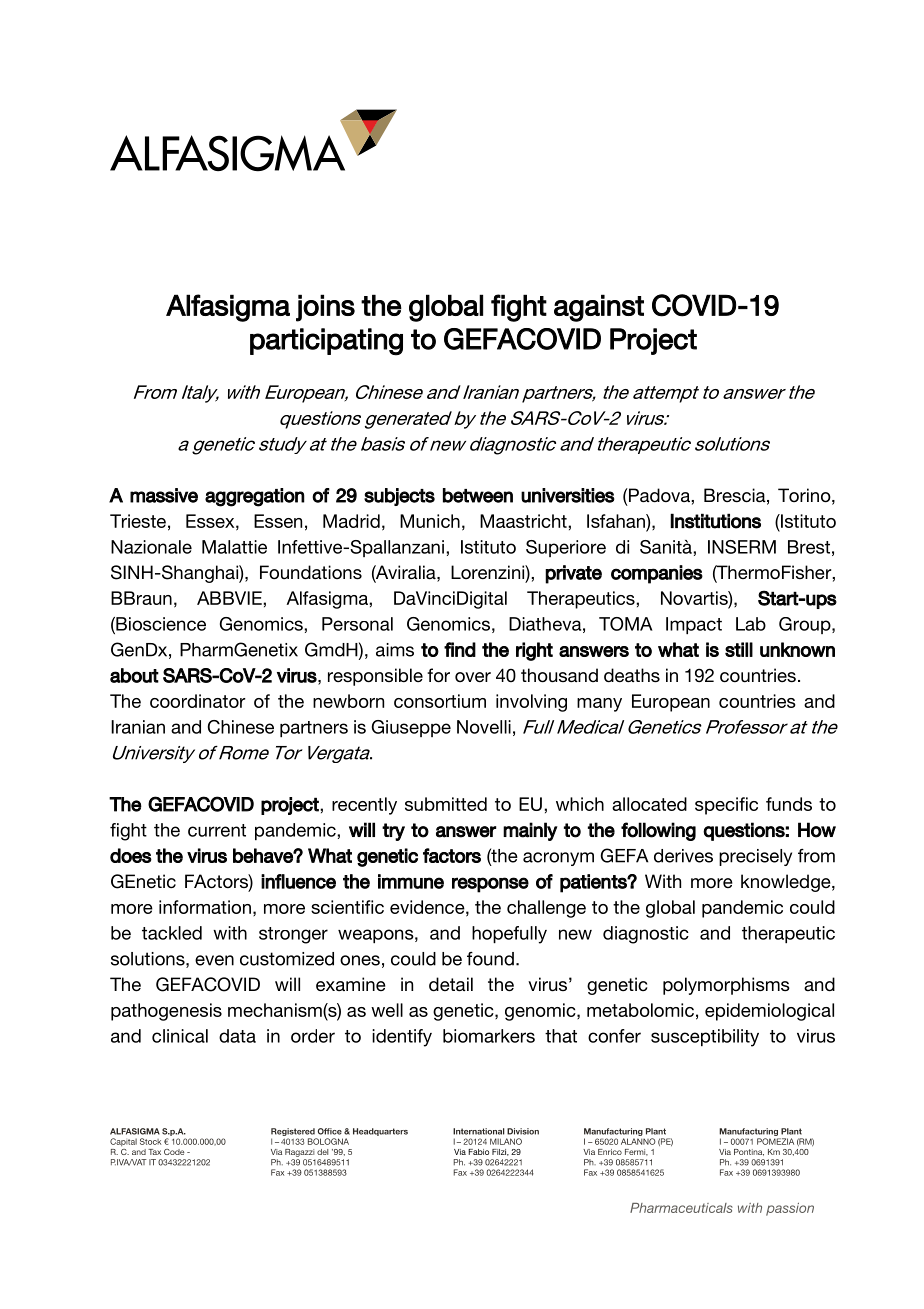 This screenshot has height=1309, width=924. What do you see at coordinates (237, 1036) in the screenshot?
I see `data` at bounding box center [237, 1036].
